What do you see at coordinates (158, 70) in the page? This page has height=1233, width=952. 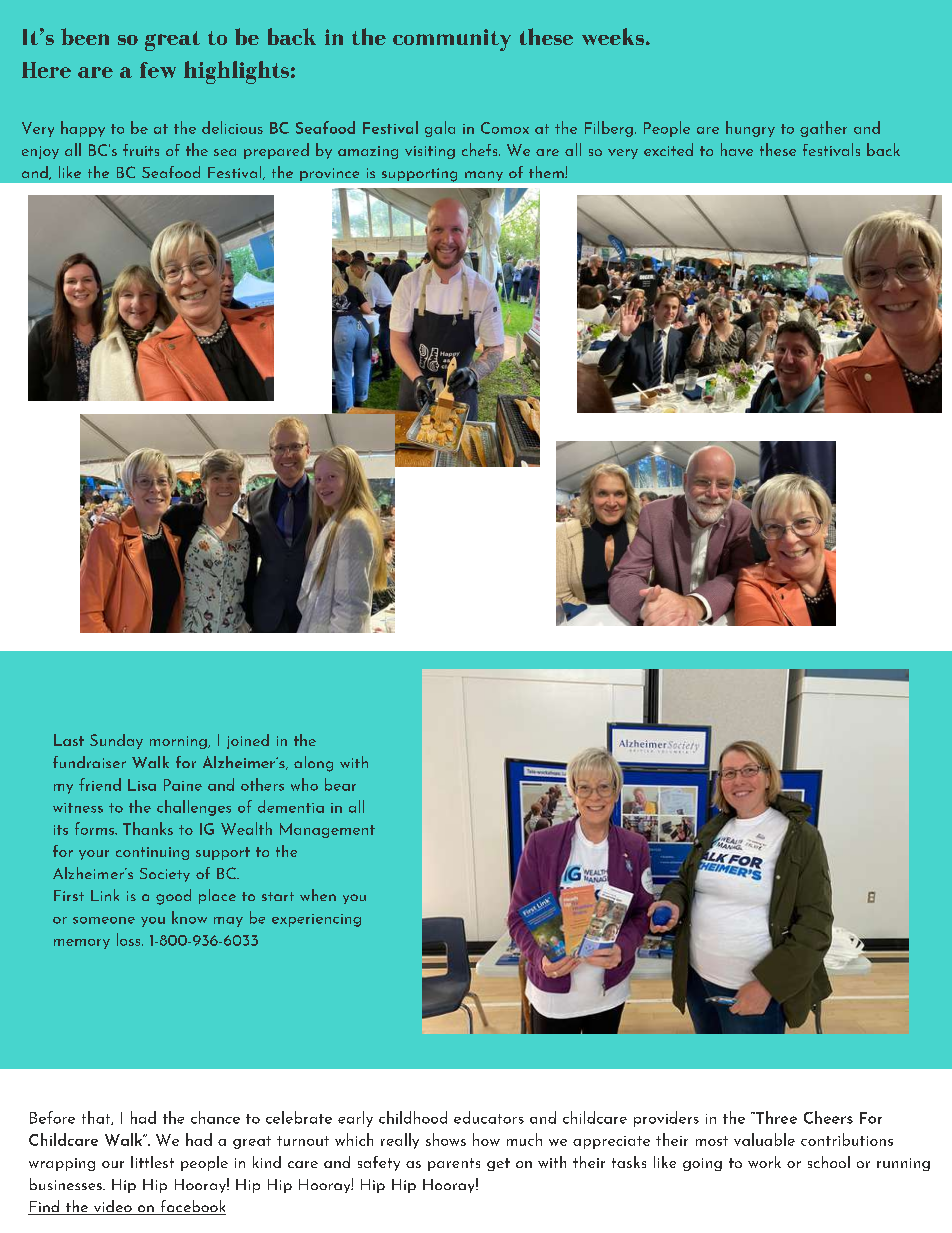 I see `few` at bounding box center [158, 70].
